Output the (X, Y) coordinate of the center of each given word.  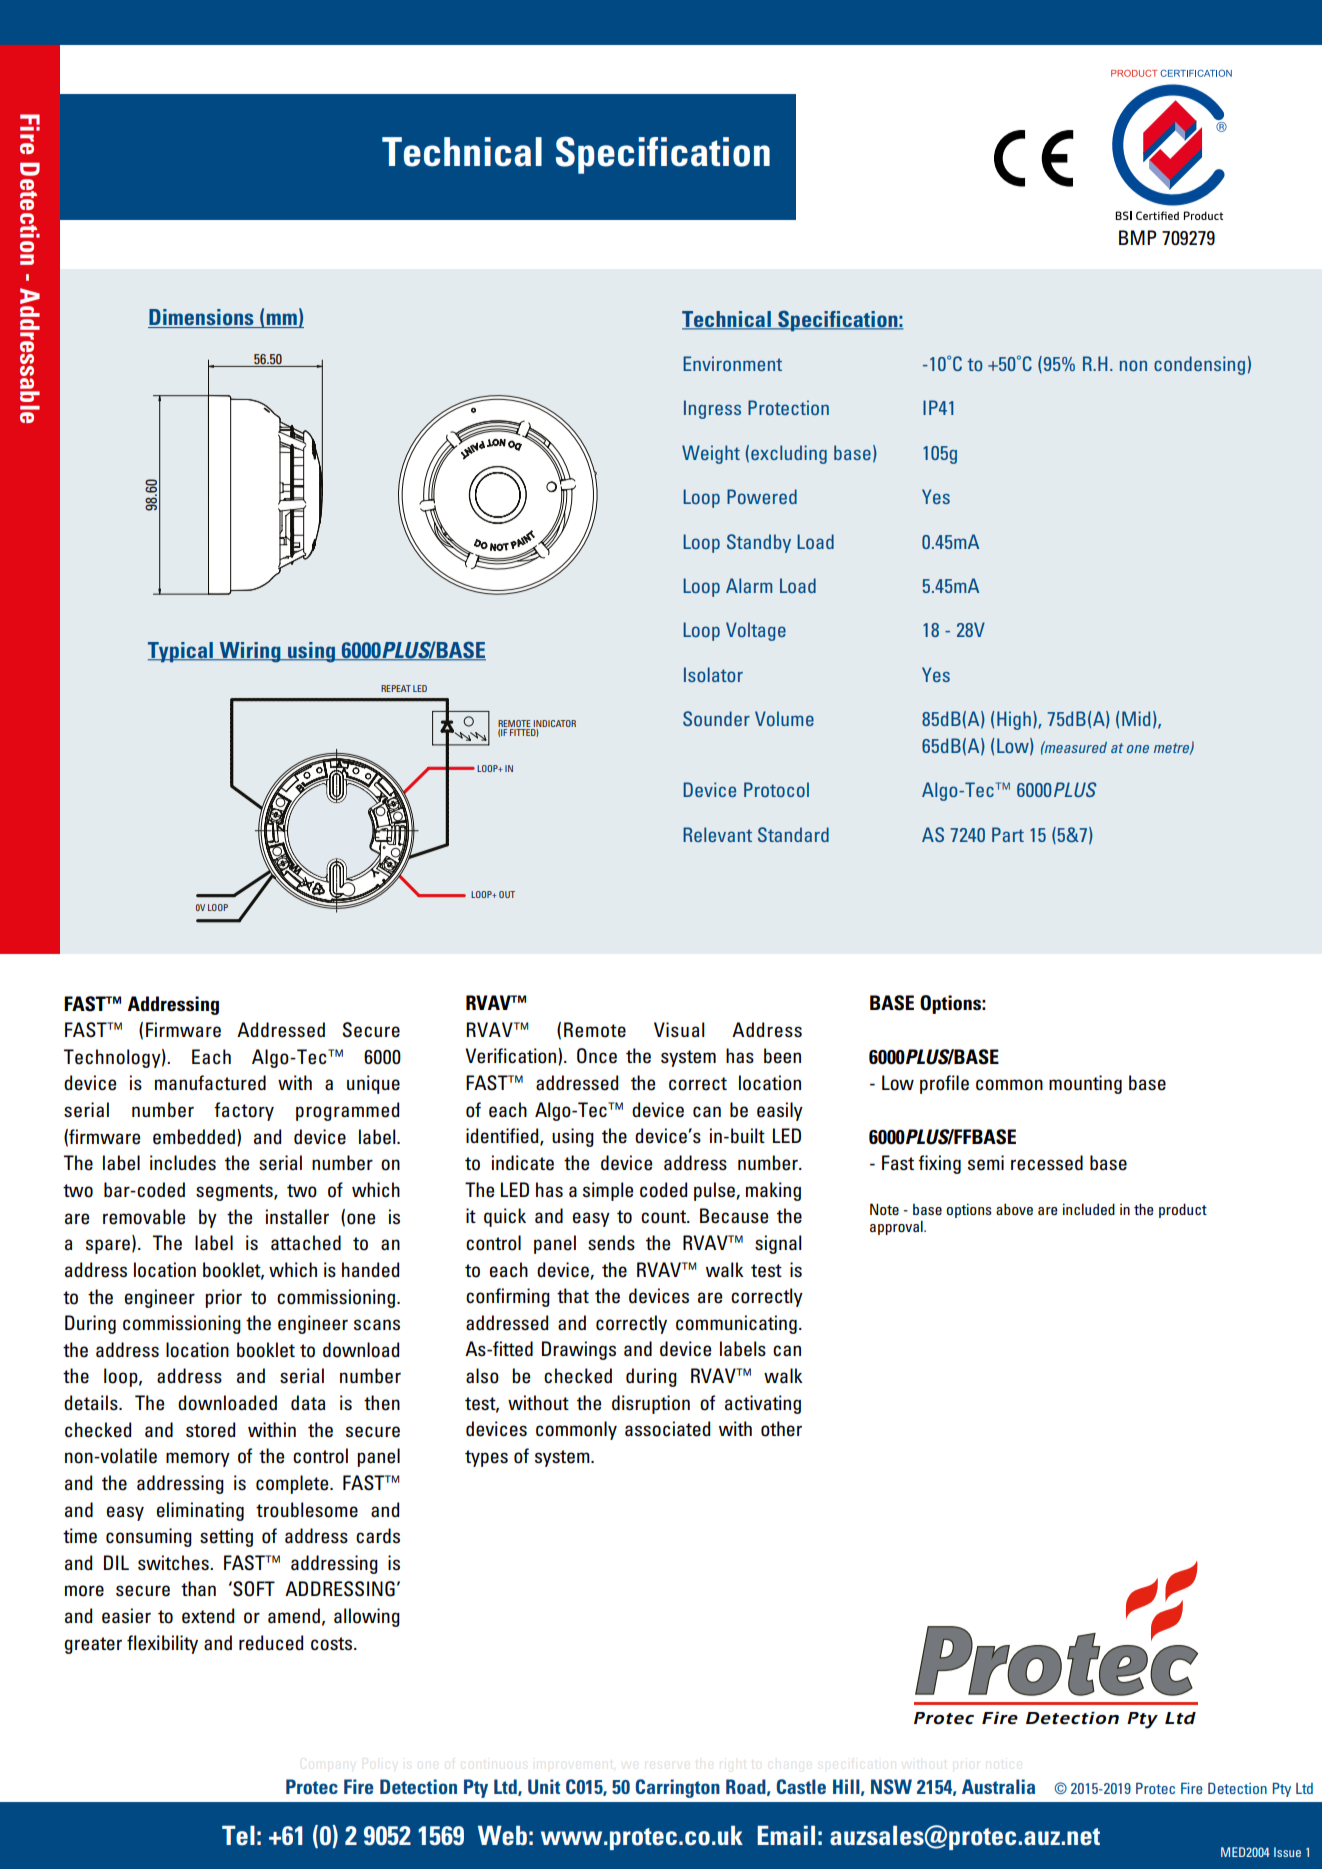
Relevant (717, 834)
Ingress (712, 409)
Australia (998, 1786)
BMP (1138, 237)
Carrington (678, 1788)
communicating (736, 1324)
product (1183, 1210)
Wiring (250, 652)
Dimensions (202, 318)
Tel (238, 1835)
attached (306, 1243)
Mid (1136, 718)
